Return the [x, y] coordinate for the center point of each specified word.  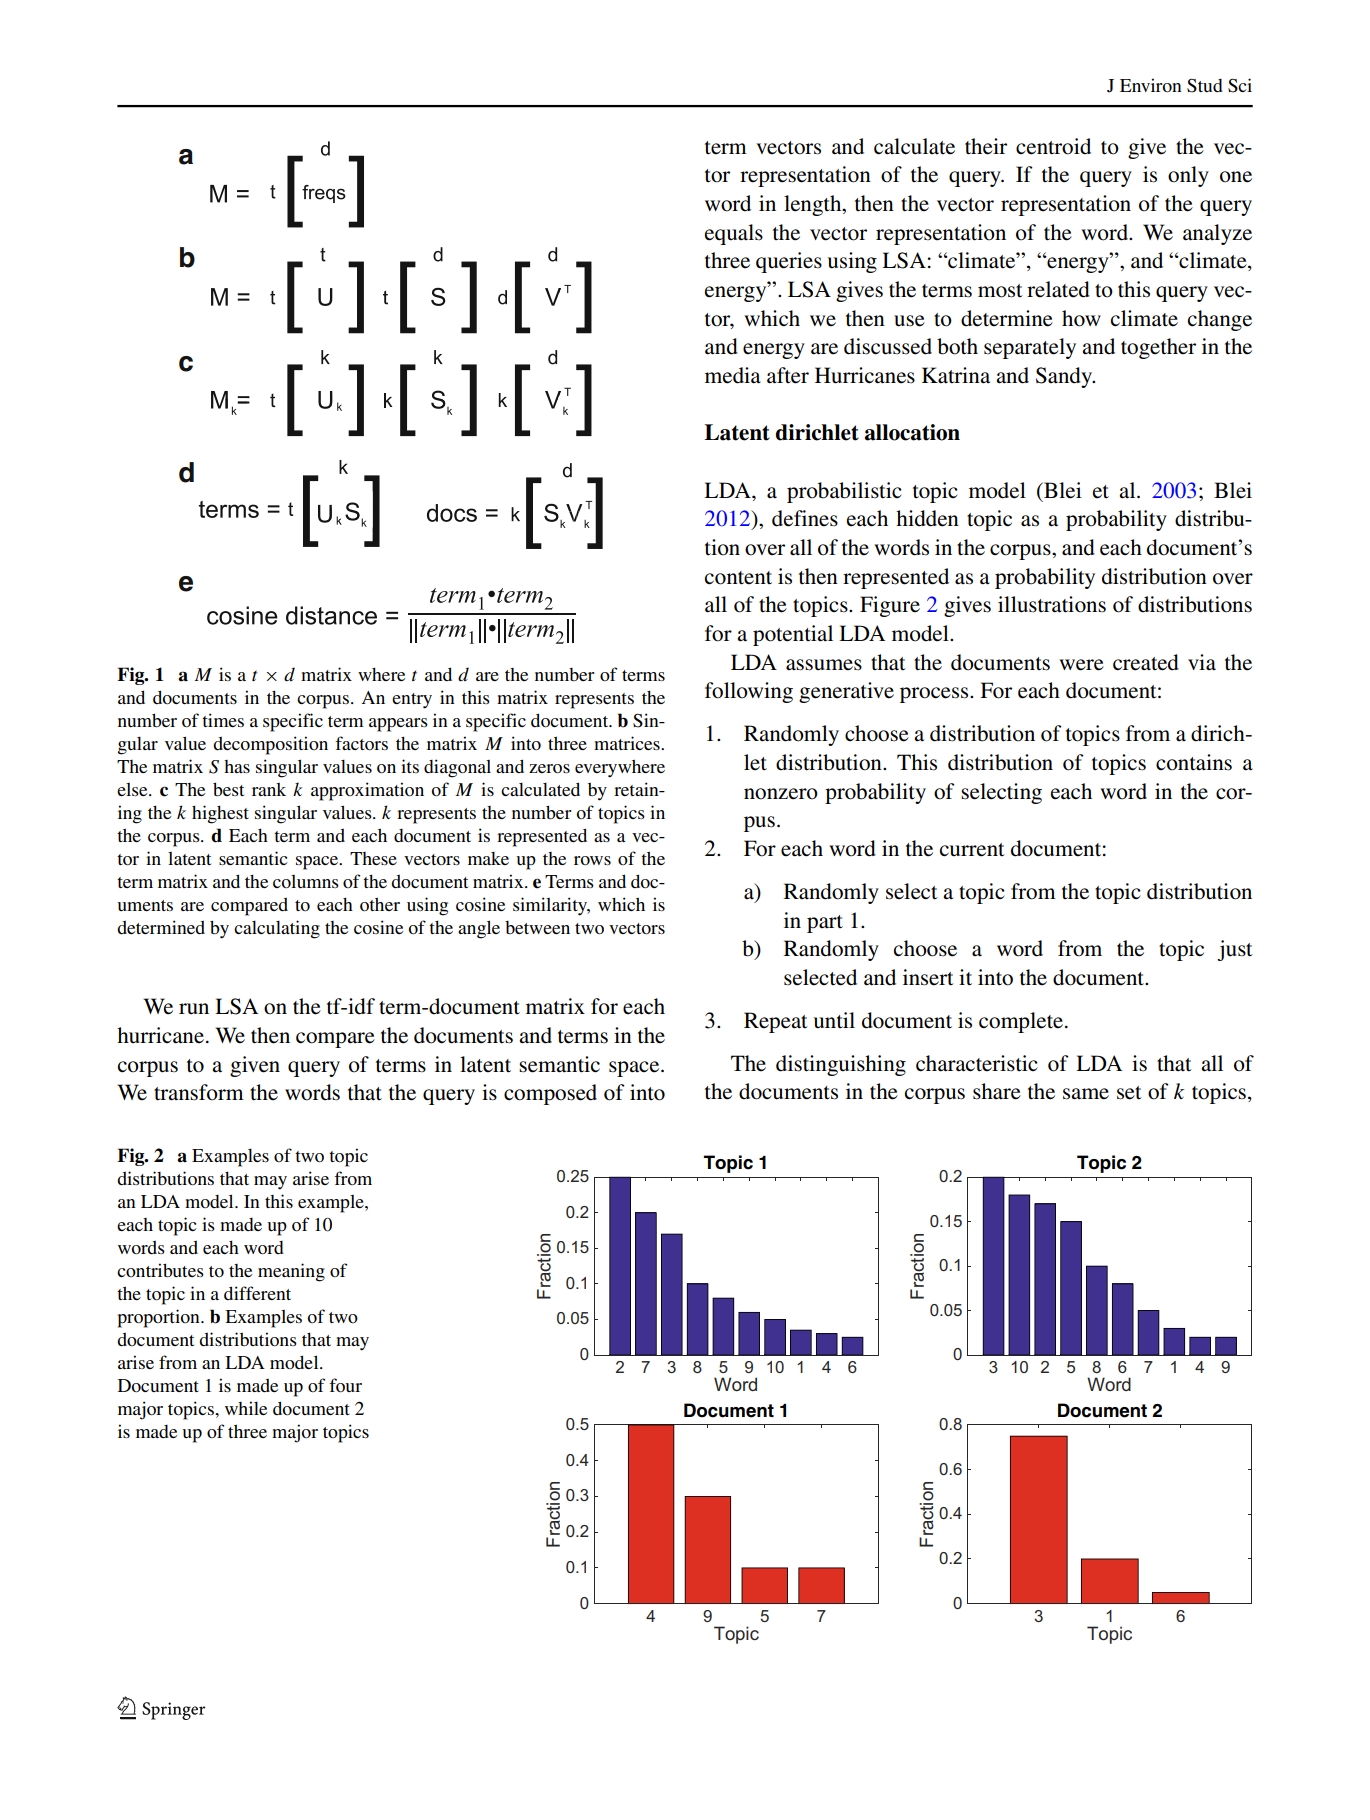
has [237, 766]
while [246, 1408]
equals [734, 234]
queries [789, 262]
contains [1194, 762]
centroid [1053, 146]
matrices [628, 743]
